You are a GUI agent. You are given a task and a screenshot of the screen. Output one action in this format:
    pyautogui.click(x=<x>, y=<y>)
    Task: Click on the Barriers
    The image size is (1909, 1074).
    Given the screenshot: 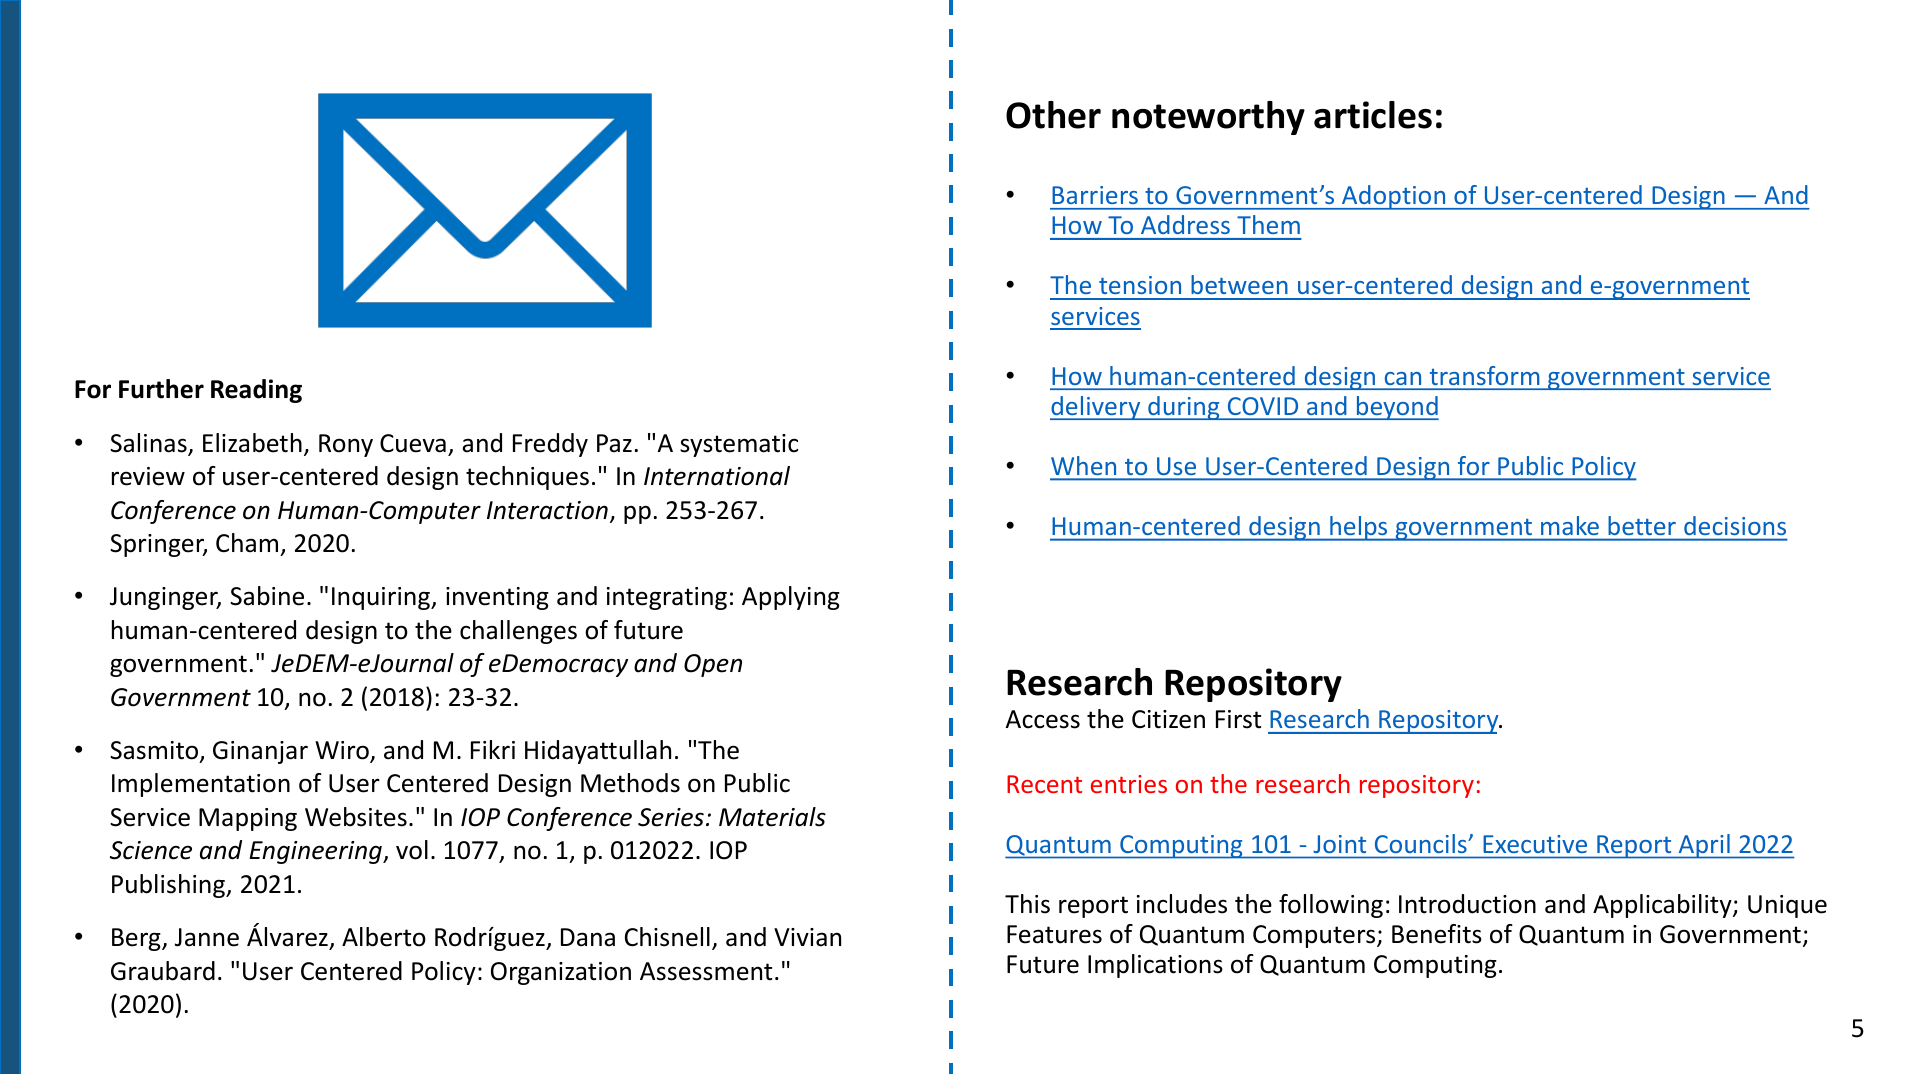 What is the action you would take?
    pyautogui.click(x=1095, y=195)
